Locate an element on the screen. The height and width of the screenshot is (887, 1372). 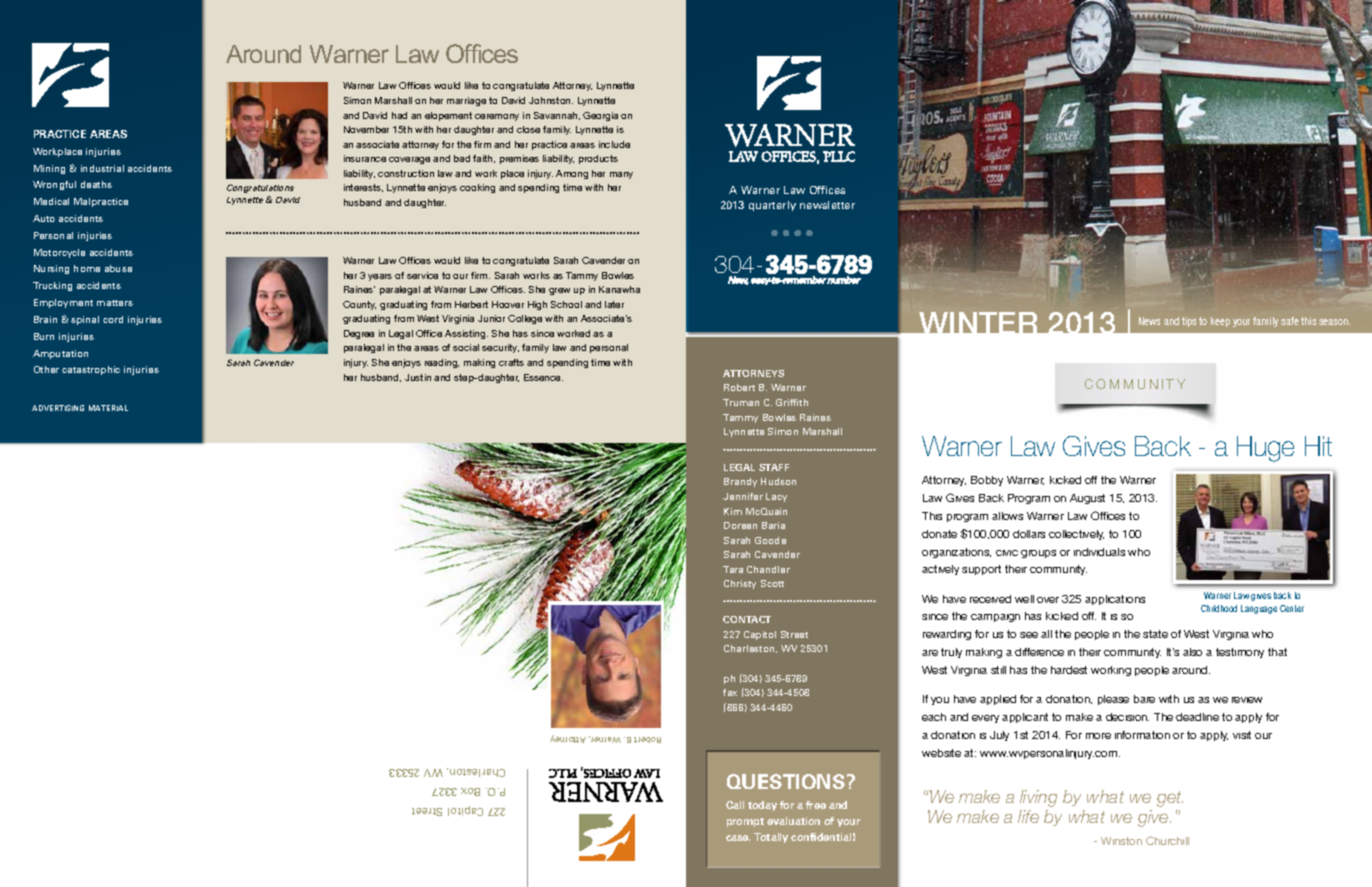
Huge is located at coordinates (1265, 449).
